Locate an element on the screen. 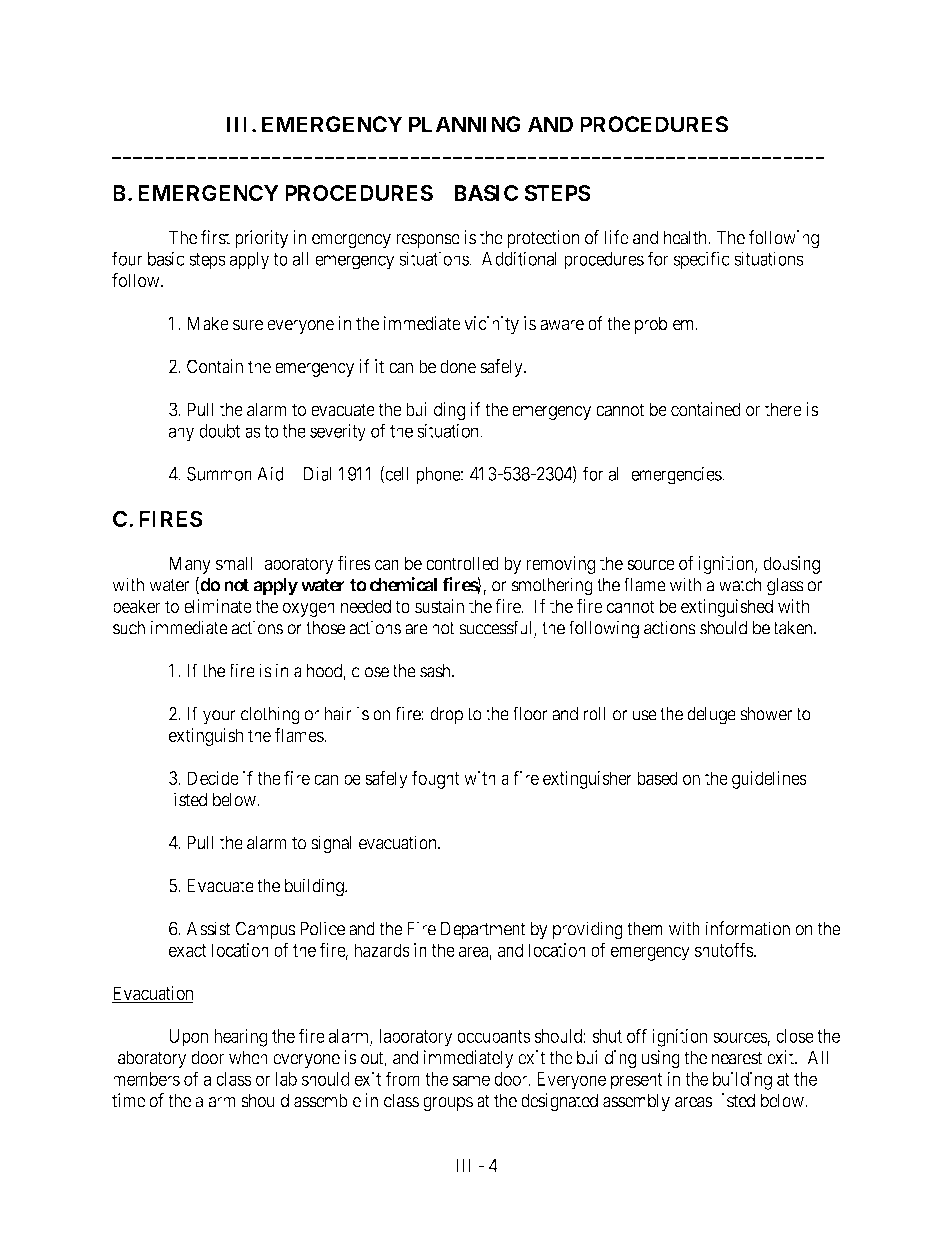 The width and height of the screenshot is (952, 1233). nearest is located at coordinates (737, 1058).
